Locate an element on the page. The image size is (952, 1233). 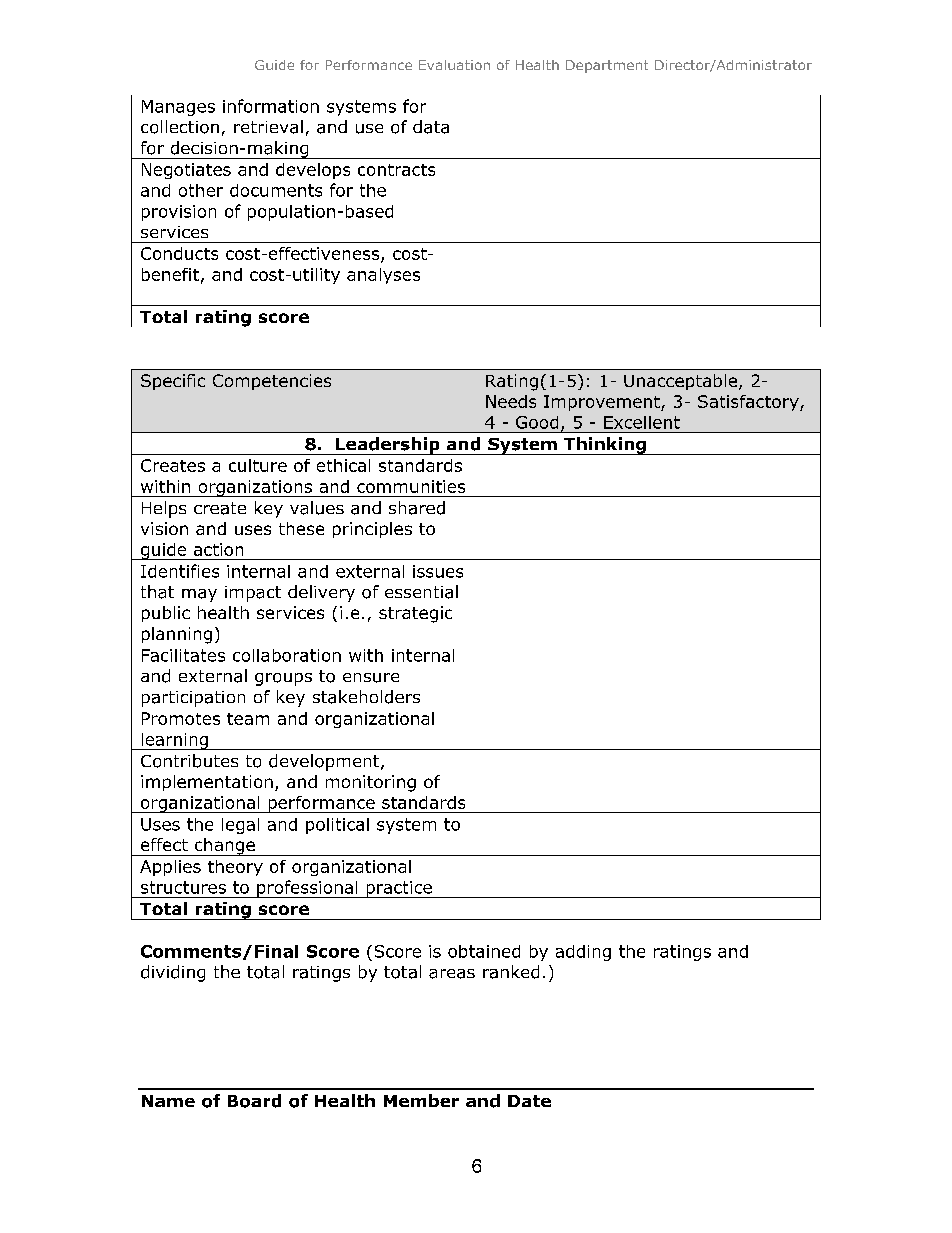
Improvement is located at coordinates (603, 403).
